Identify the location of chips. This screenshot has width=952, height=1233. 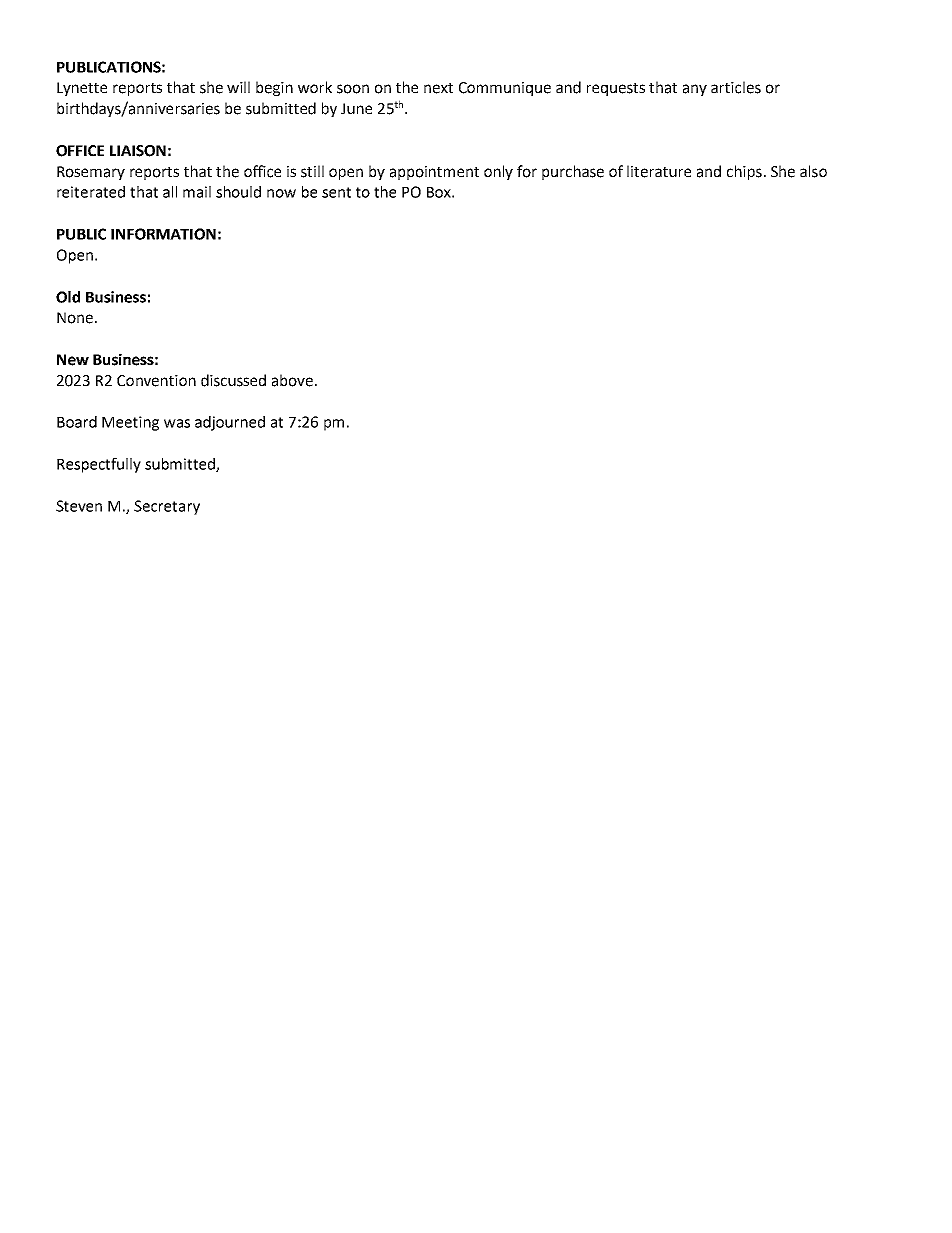
(744, 172).
